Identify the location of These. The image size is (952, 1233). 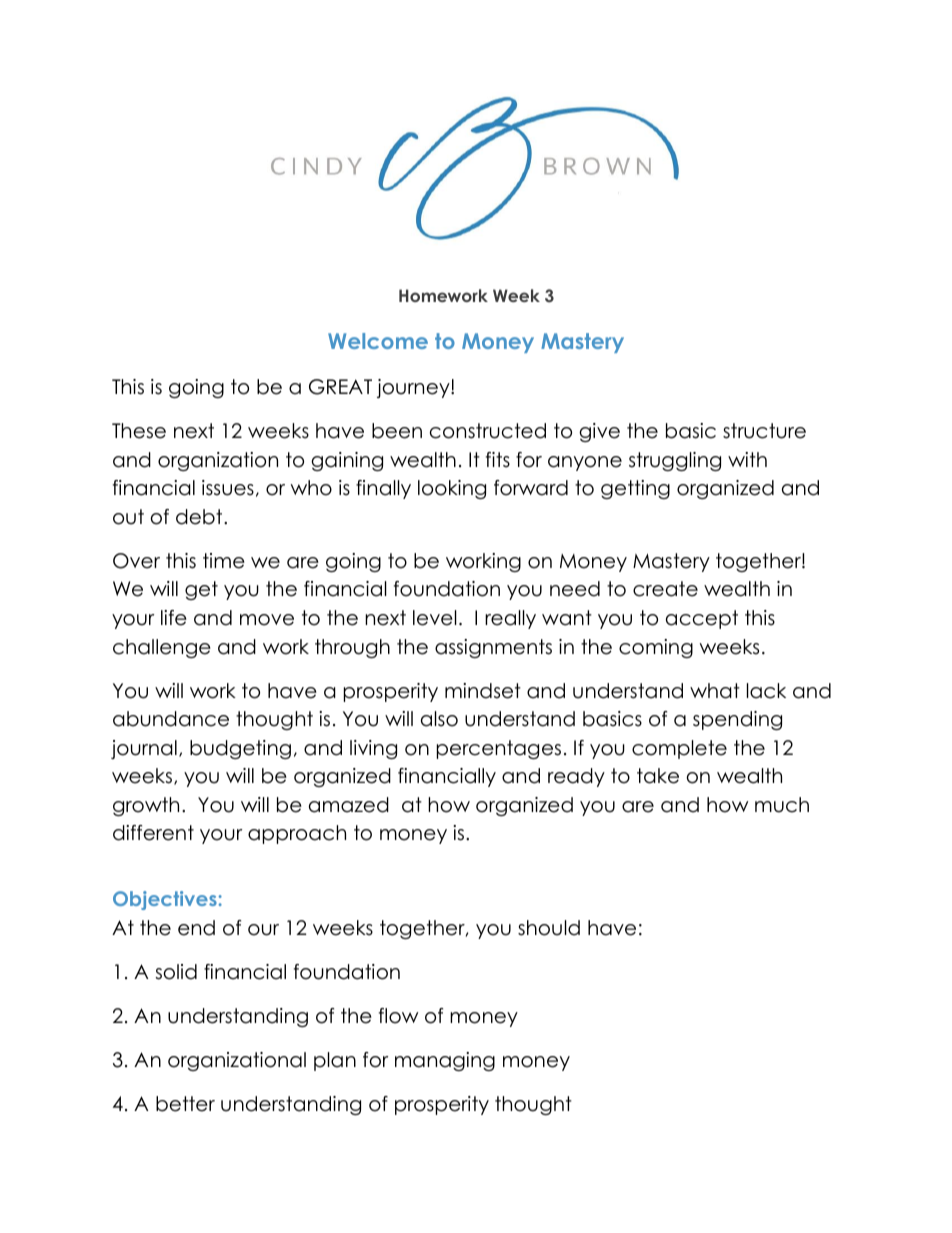
(139, 431).
